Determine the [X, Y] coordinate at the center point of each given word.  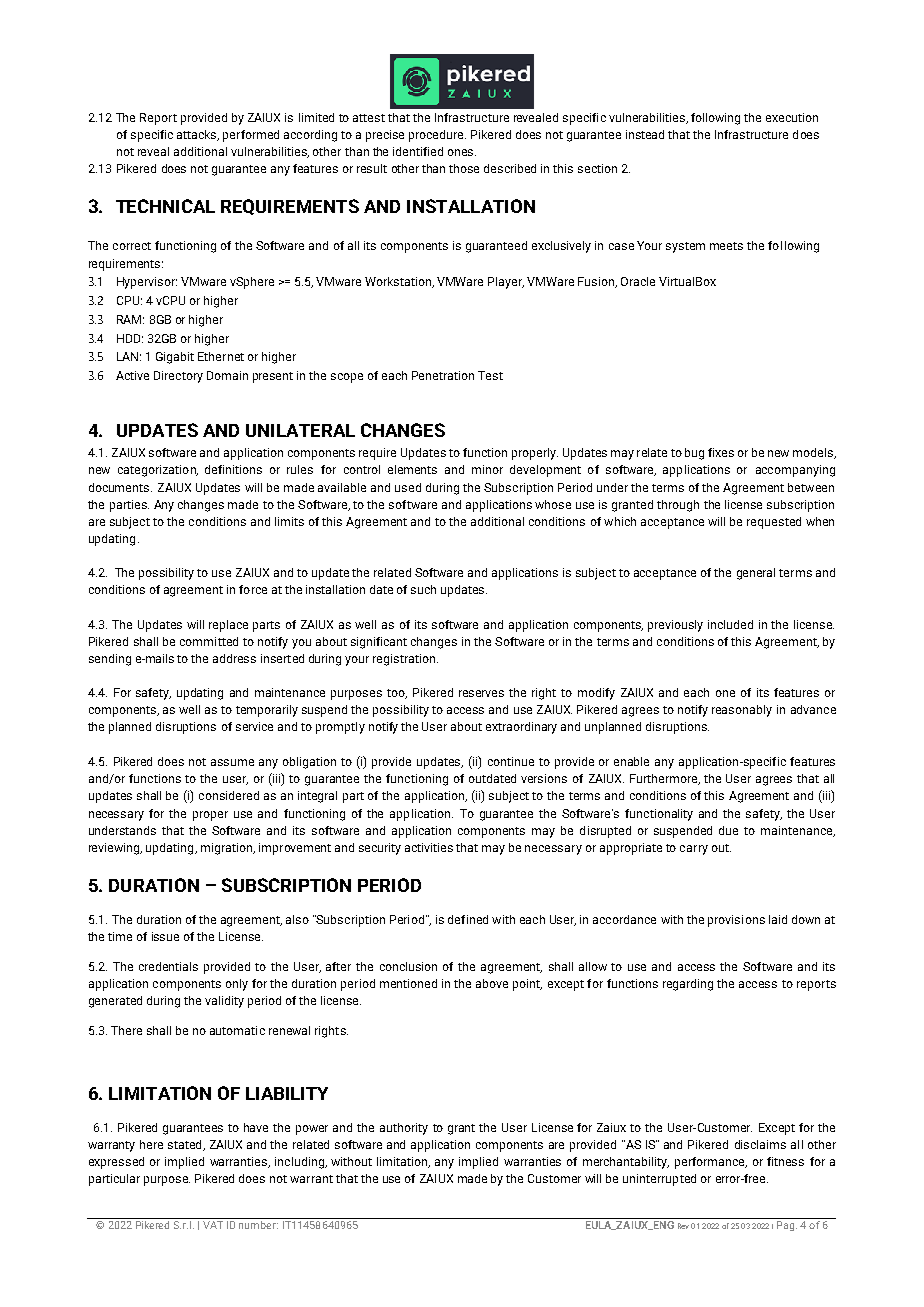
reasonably [742, 711]
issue [165, 936]
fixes [721, 452]
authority [404, 1129]
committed [209, 641]
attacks [198, 135]
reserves [481, 693]
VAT [213, 1225]
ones [462, 152]
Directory [178, 377]
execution [792, 117]
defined [468, 919]
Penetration [443, 375]
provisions [736, 921]
